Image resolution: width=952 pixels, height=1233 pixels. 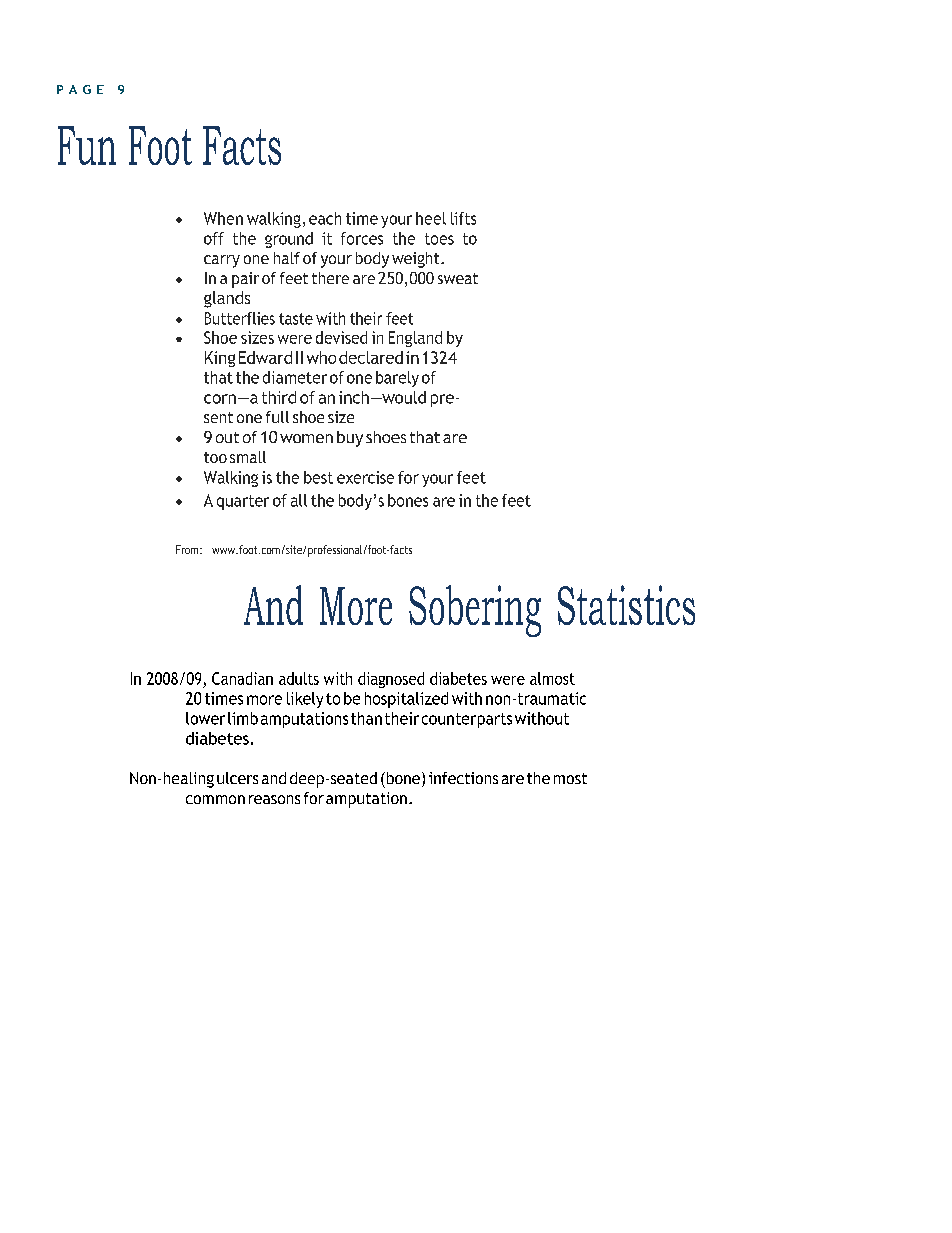 I want to click on almost, so click(x=552, y=678).
